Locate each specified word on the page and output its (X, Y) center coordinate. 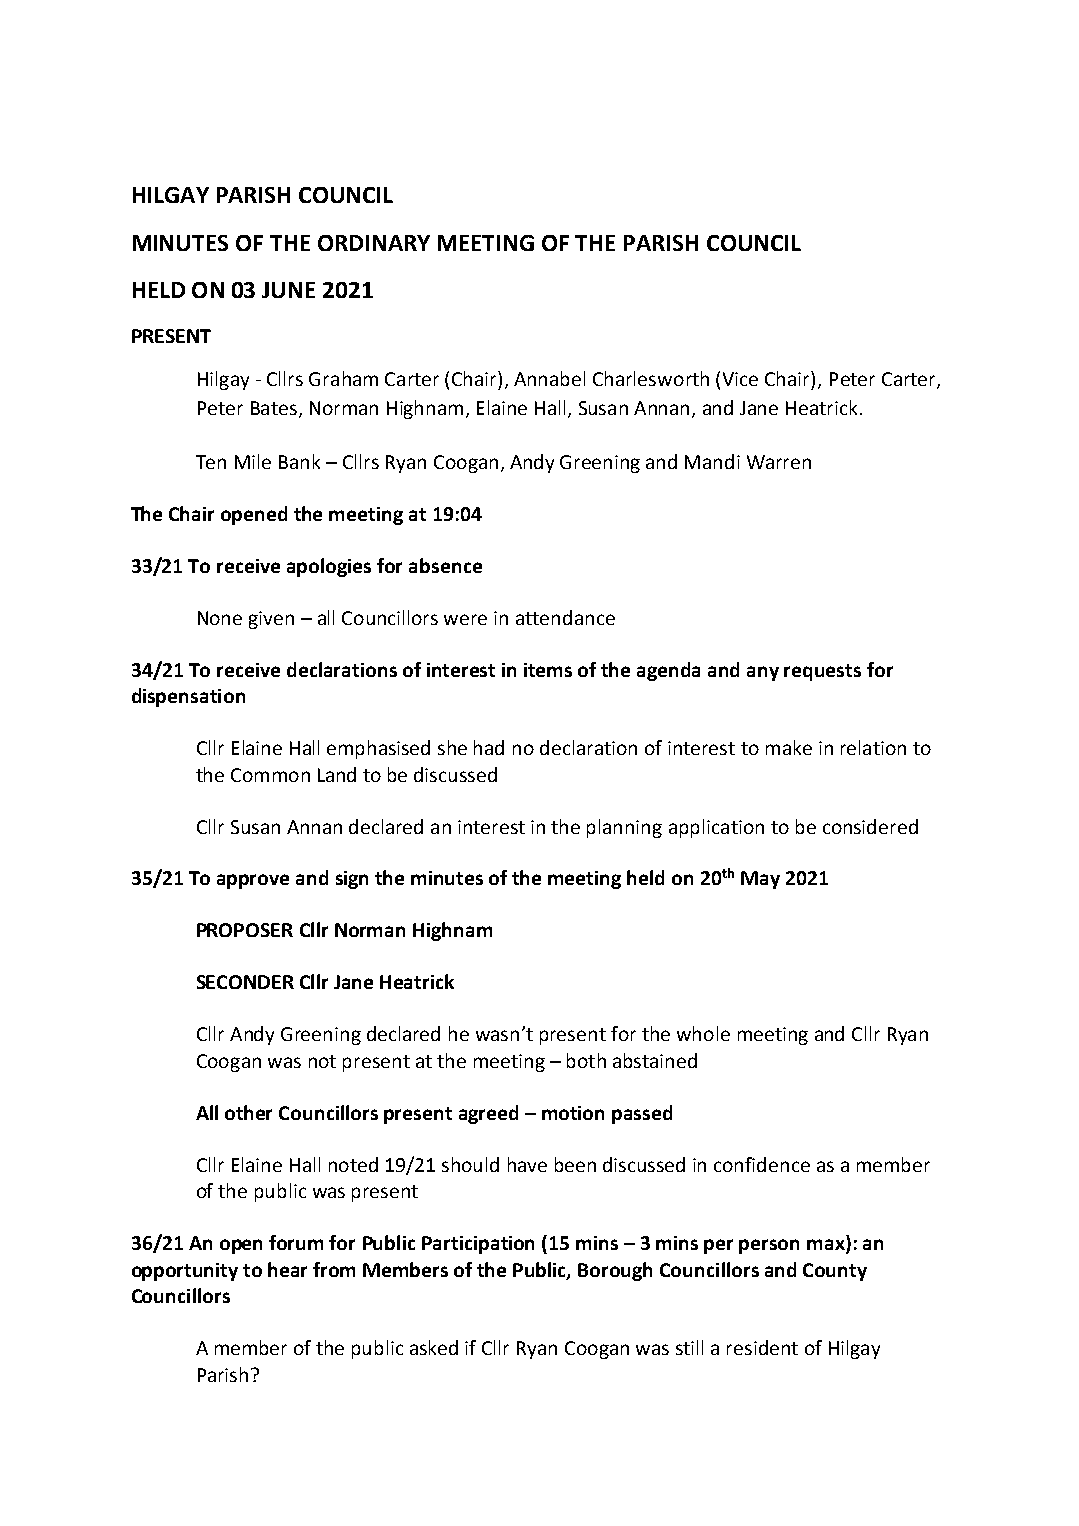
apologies (329, 567)
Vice (740, 379)
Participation (478, 1245)
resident (762, 1347)
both (586, 1060)
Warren (779, 462)
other (248, 1112)
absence (445, 565)
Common (270, 775)
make (789, 747)
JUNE (288, 290)
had (489, 747)
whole (703, 1033)
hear (287, 1269)
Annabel (549, 378)
